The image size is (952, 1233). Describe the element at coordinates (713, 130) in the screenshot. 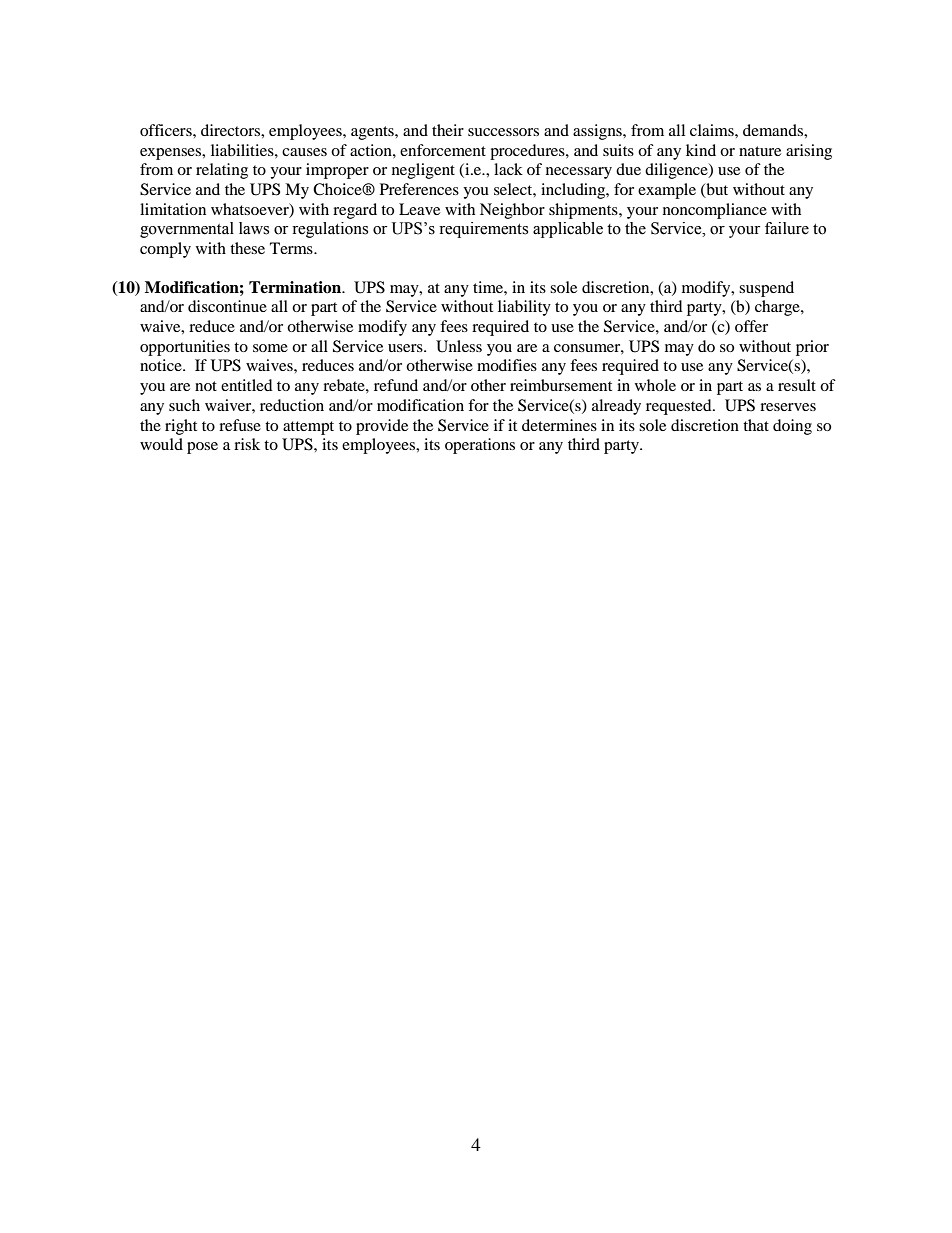

I see `claims` at that location.
